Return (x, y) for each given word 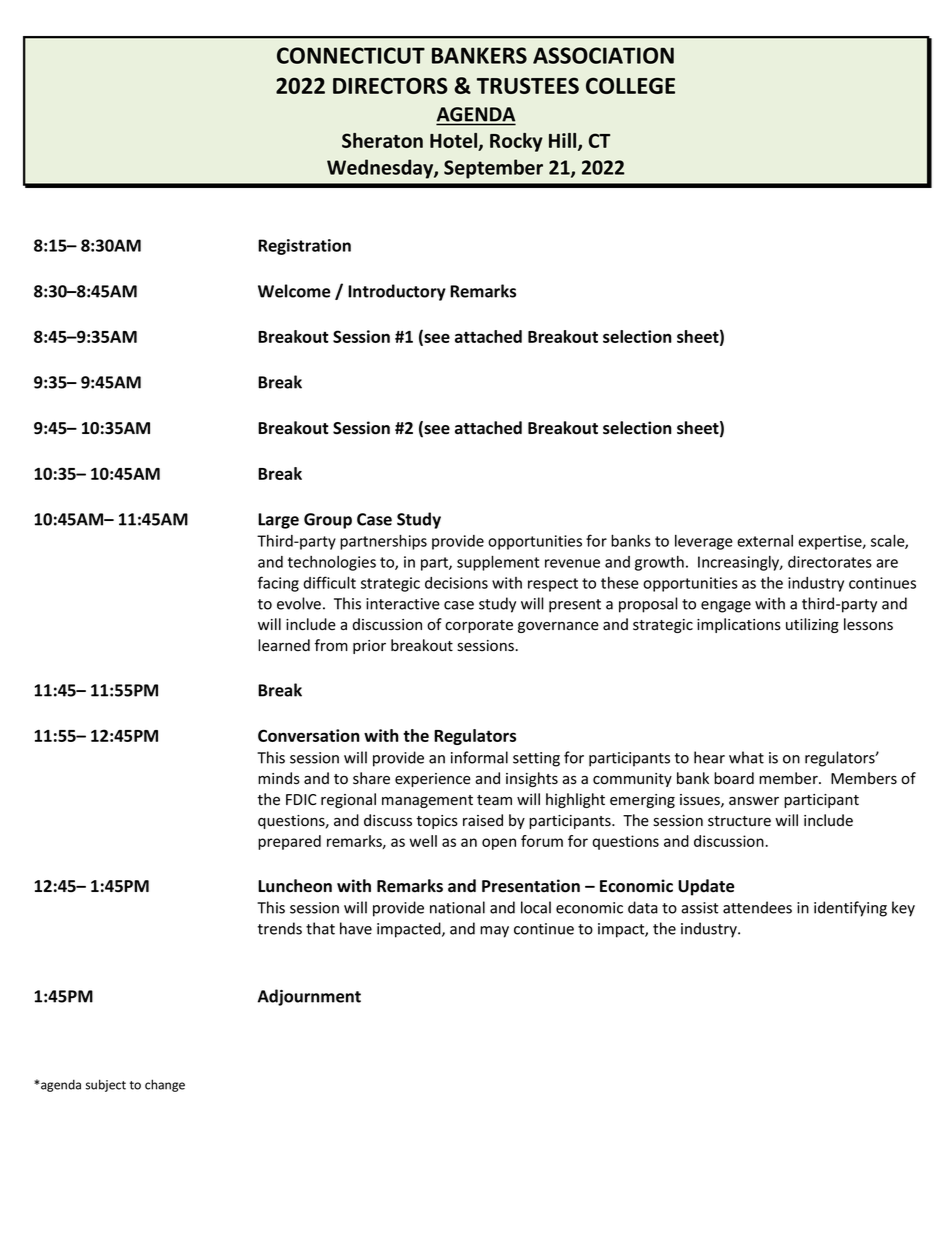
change (165, 1085)
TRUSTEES (528, 85)
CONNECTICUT (351, 55)
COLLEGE (630, 85)
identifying (850, 909)
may (494, 932)
